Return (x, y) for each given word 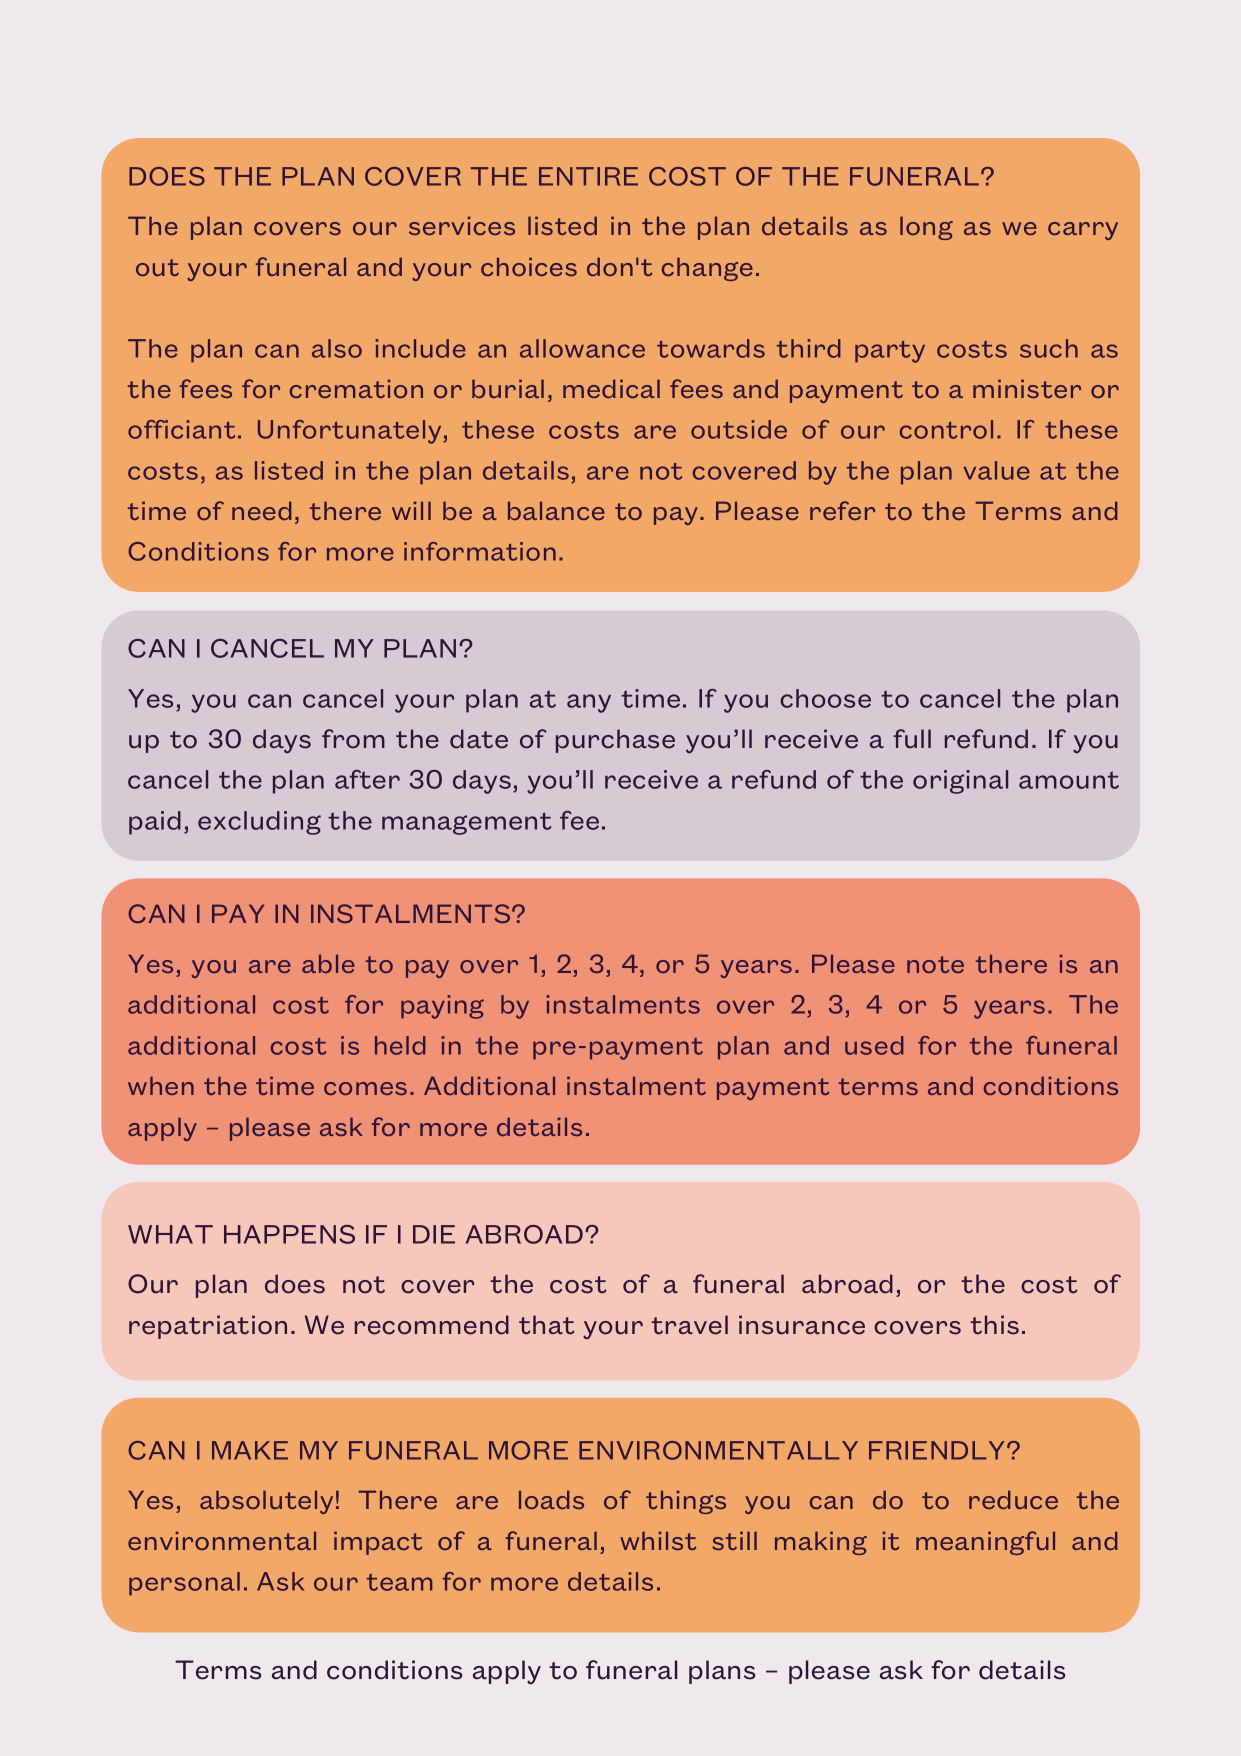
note (935, 964)
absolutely (266, 1502)
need (262, 510)
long (926, 228)
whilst (658, 1540)
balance (556, 510)
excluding (259, 823)
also (337, 348)
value (996, 470)
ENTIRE (588, 176)
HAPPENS (289, 1234)
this (994, 1325)
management (467, 823)
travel (689, 1325)
